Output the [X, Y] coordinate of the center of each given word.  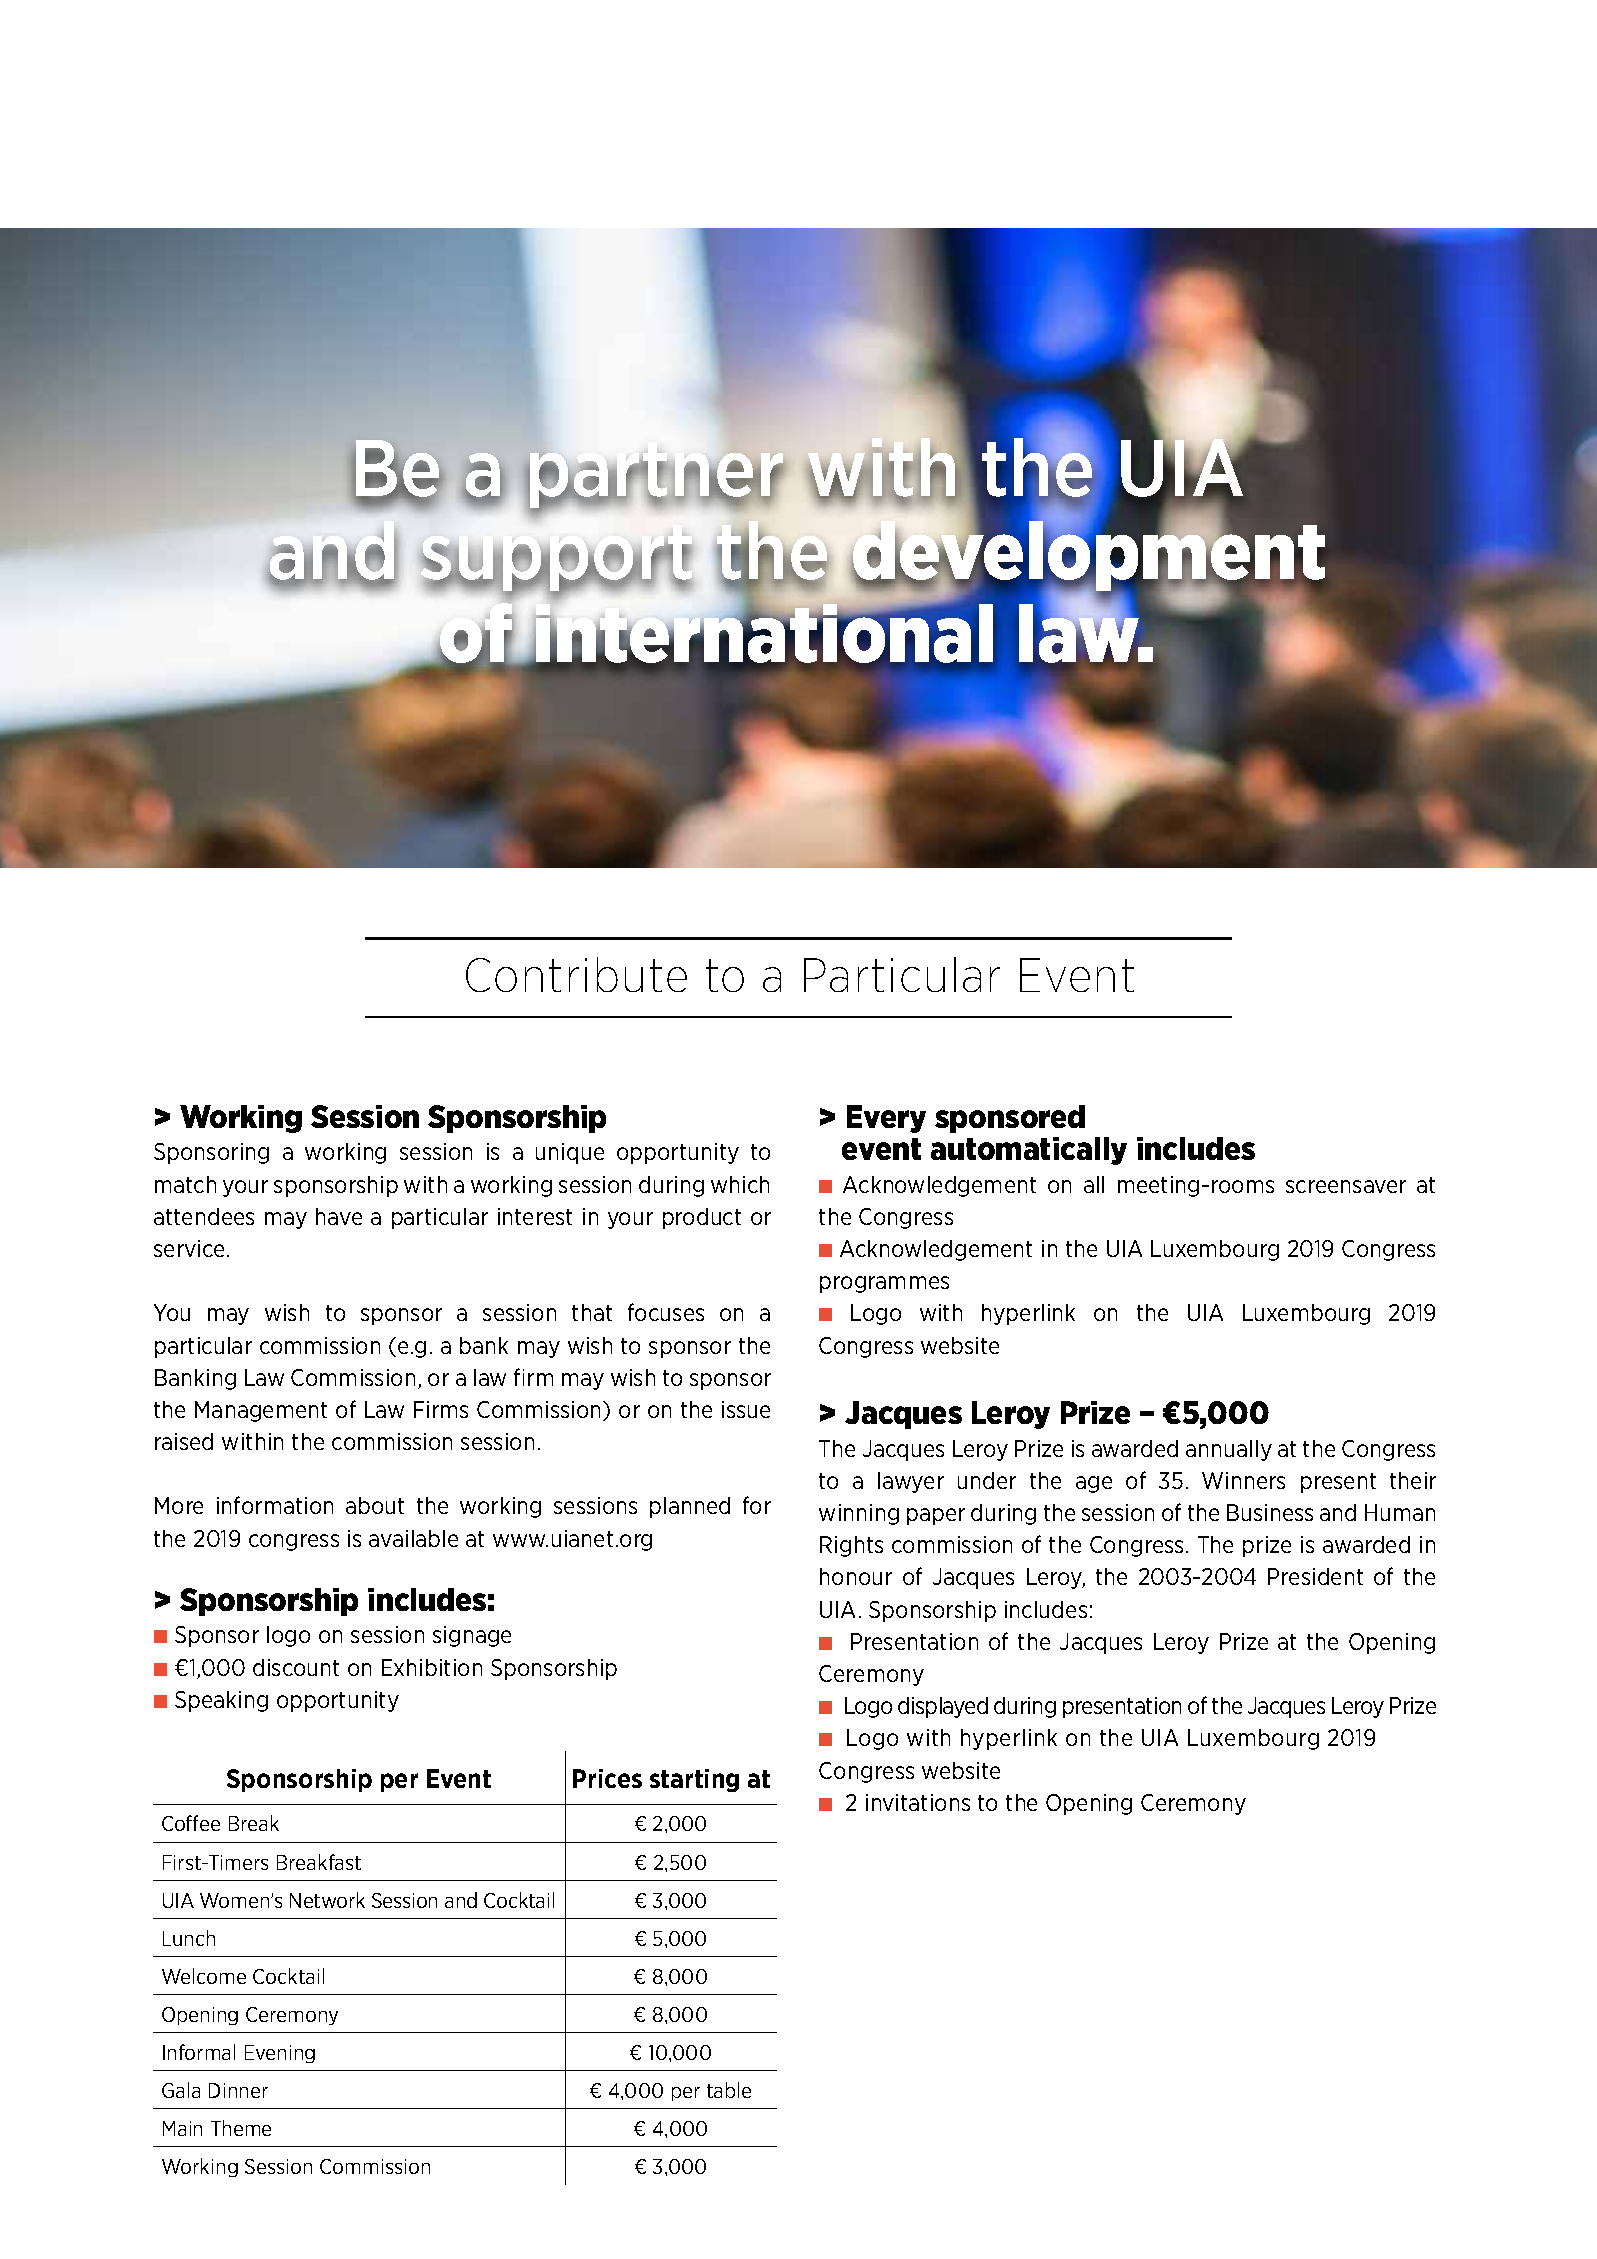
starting [694, 1780]
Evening [280, 2054]
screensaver [1346, 1186]
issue [746, 1409]
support [556, 564]
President [1315, 1576]
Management [261, 1411]
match [185, 1184]
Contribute [576, 974]
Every [886, 1119]
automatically [1029, 1151]
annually [1229, 1450]
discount [296, 1667]
